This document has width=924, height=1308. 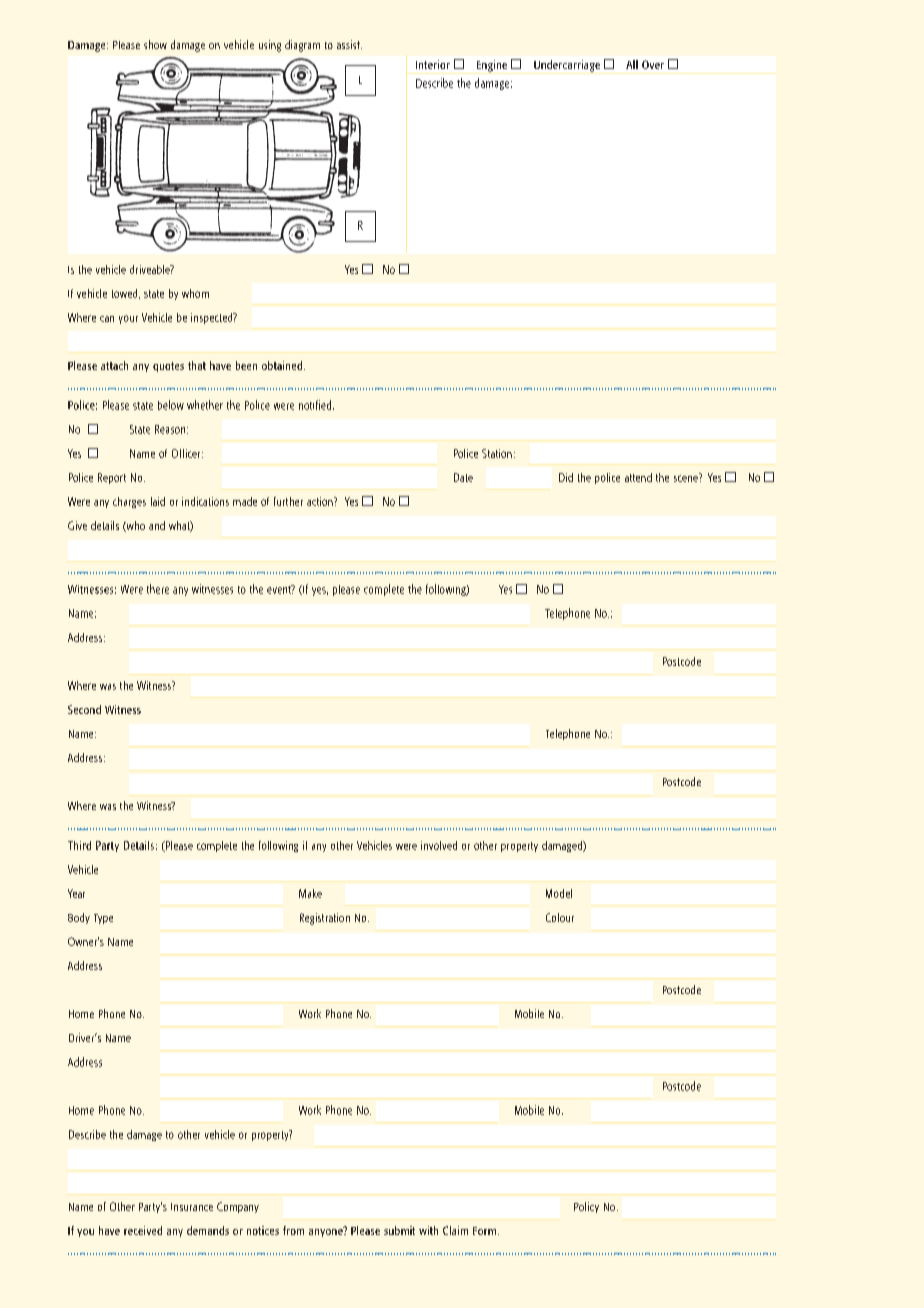 I want to click on attend, so click(x=638, y=477).
